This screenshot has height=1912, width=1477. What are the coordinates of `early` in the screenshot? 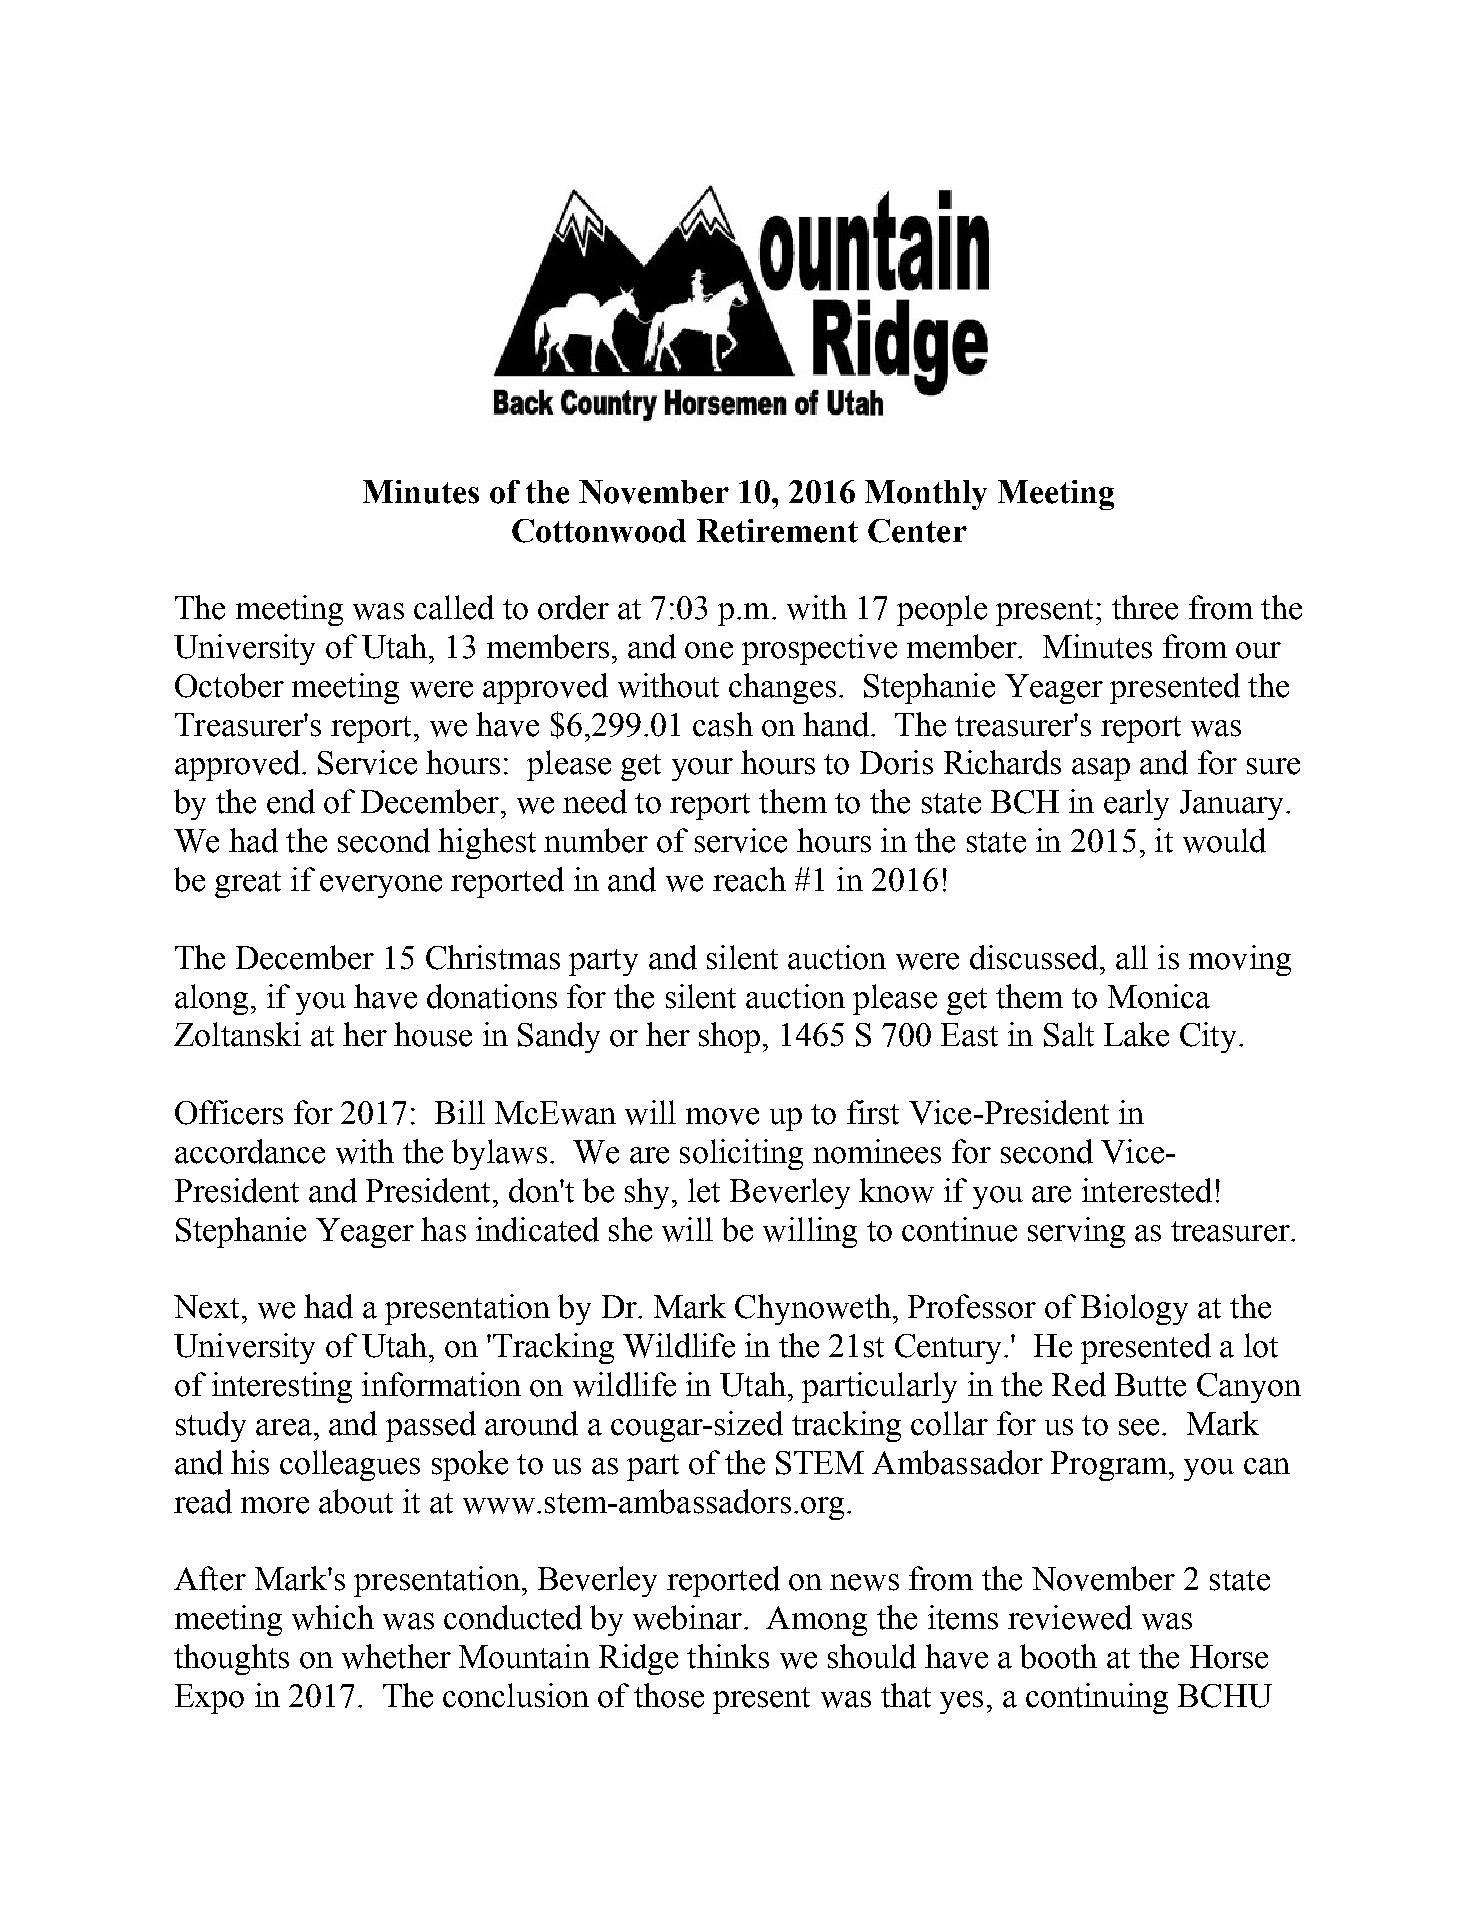 It's located at (1136, 804).
